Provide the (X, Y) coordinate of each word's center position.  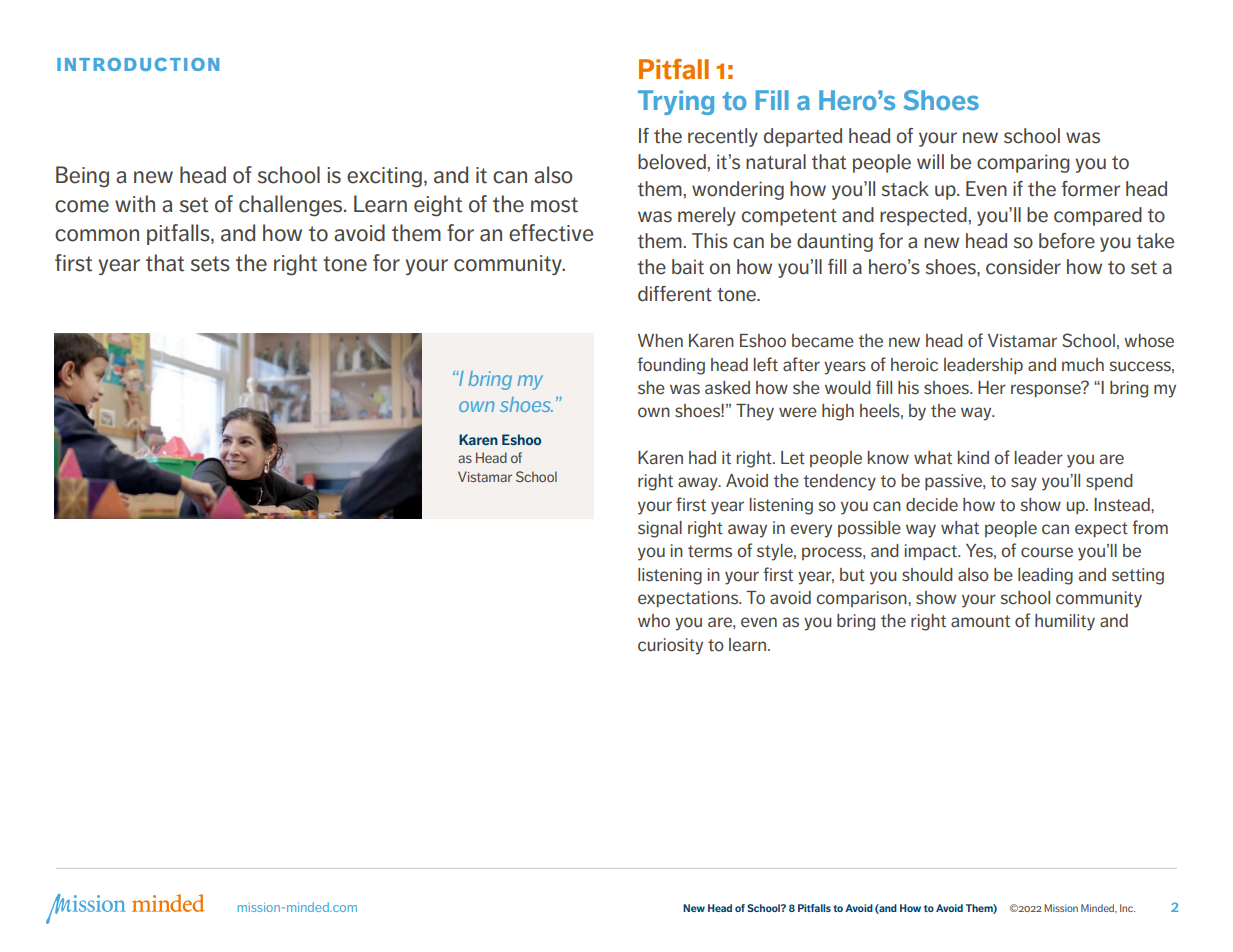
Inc (1127, 908)
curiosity (670, 646)
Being (82, 177)
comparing (1023, 163)
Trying (676, 102)
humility (1065, 622)
